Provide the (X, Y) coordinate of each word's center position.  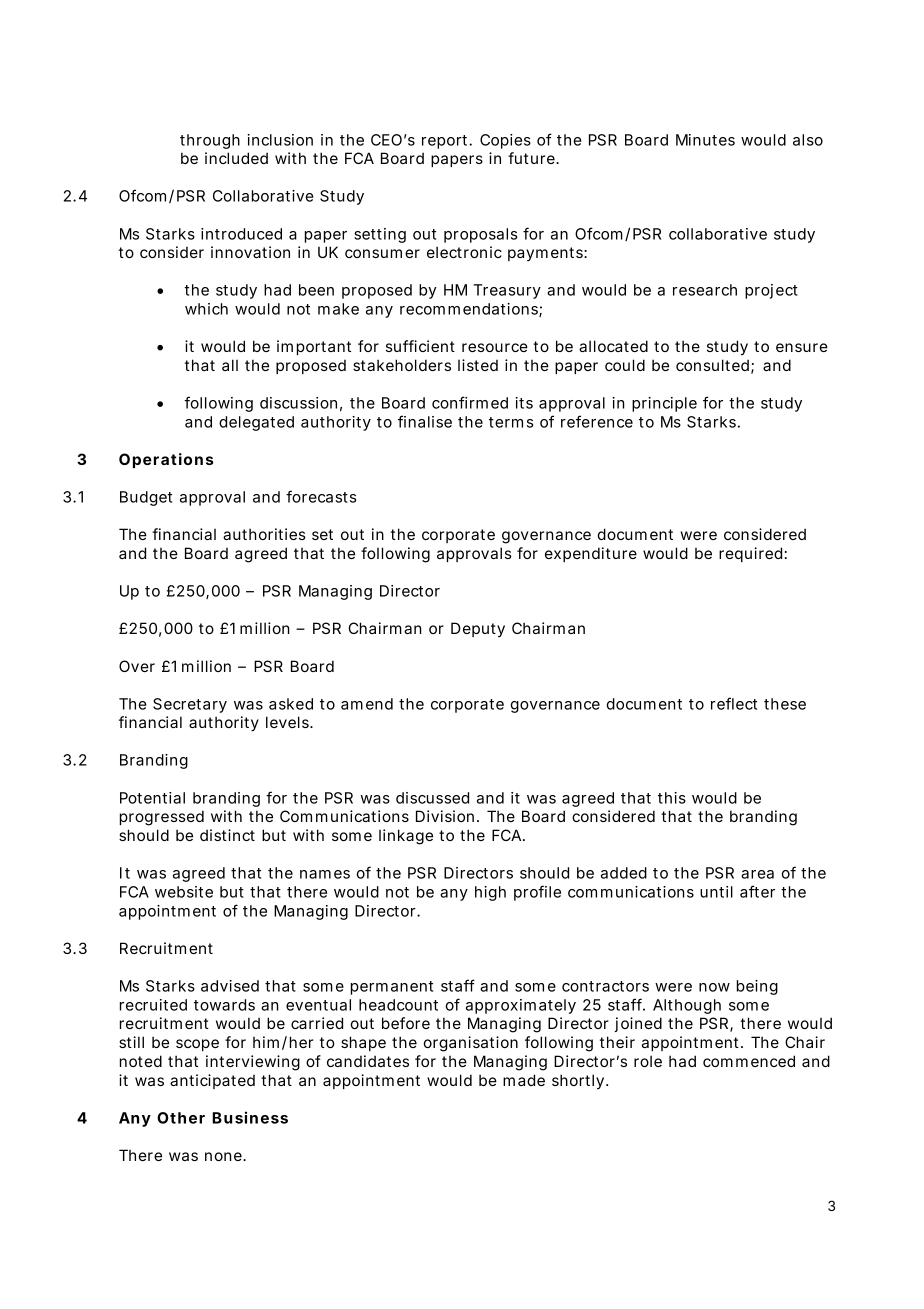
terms (511, 422)
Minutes (705, 140)
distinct (227, 835)
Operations (166, 460)
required (750, 554)
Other (181, 1118)
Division (445, 816)
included (236, 158)
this (672, 798)
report (446, 142)
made (524, 1080)
